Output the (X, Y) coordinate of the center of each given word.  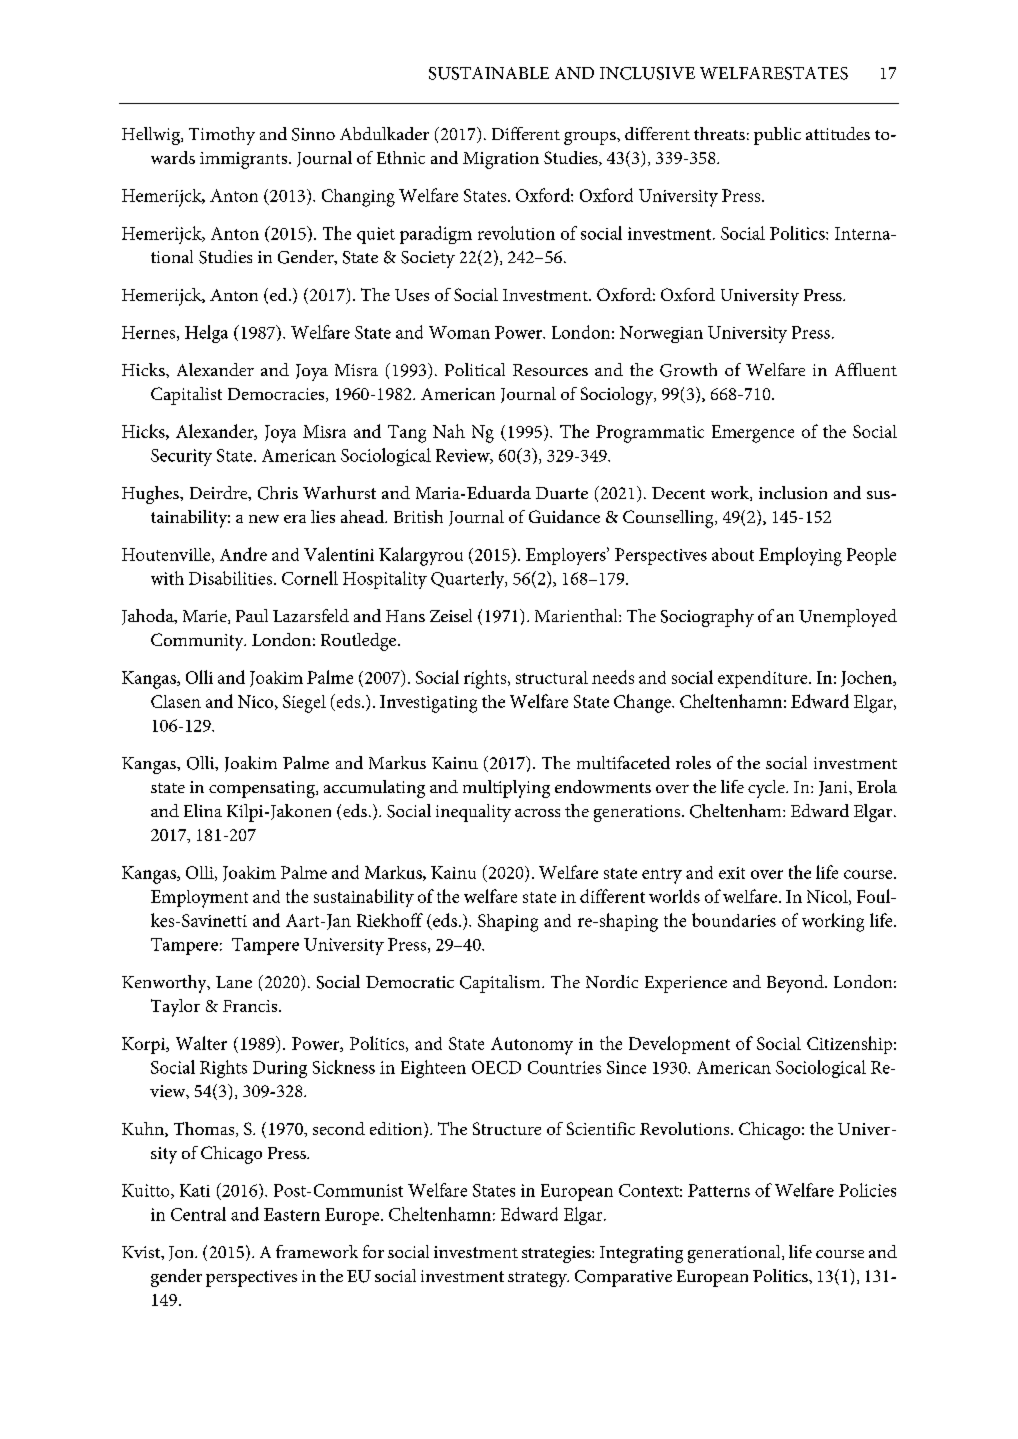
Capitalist (186, 396)
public (777, 136)
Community (198, 642)
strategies (557, 1254)
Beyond (796, 984)
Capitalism (501, 984)
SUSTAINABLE (489, 73)
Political (475, 369)
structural (552, 677)
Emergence (753, 434)
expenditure (764, 679)
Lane (234, 982)
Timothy (222, 136)
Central (198, 1214)
